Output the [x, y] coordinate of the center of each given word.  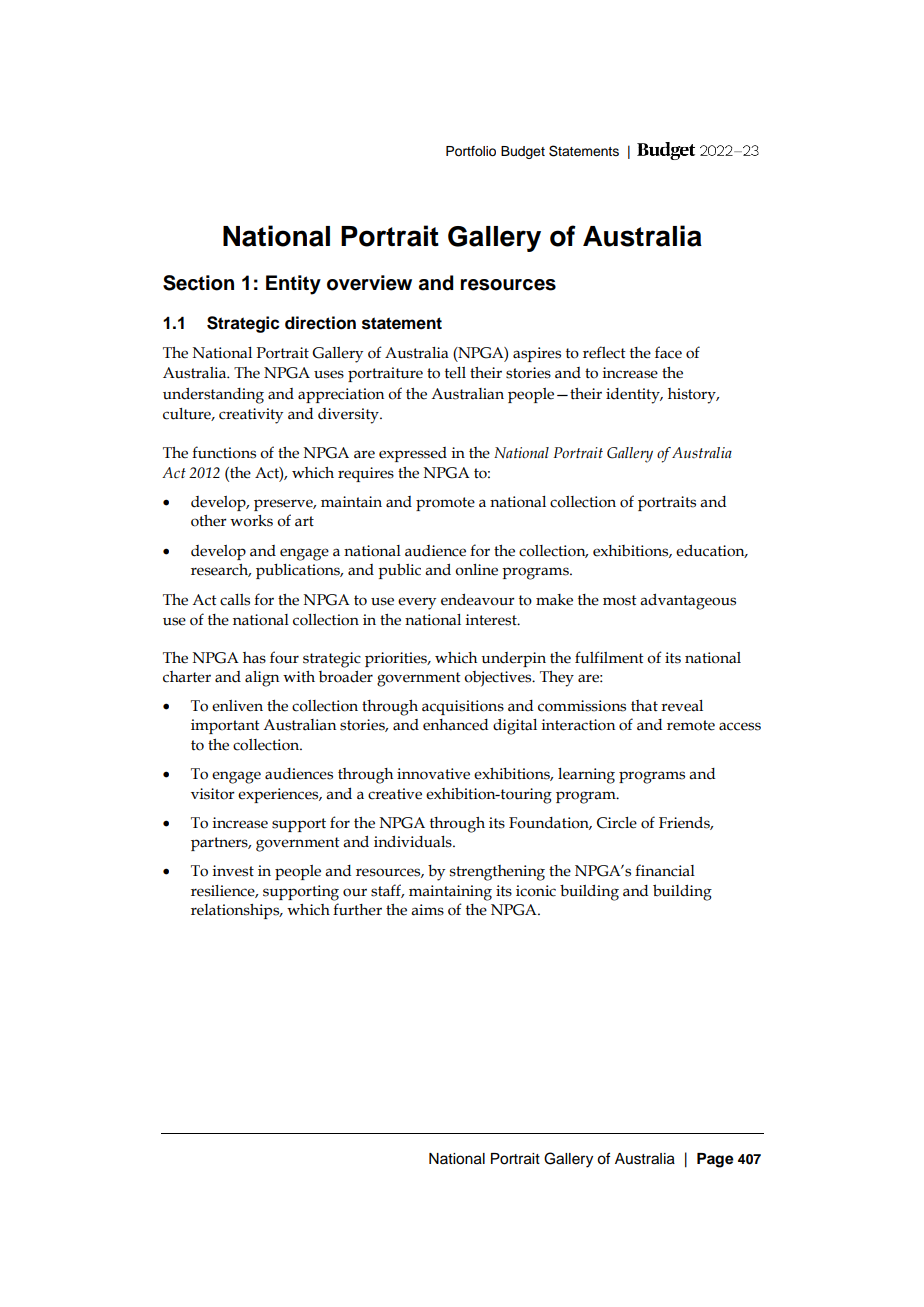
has [254, 658]
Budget [523, 152]
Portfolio [471, 151]
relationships [236, 911]
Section [198, 283]
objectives [499, 679]
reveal [682, 706]
